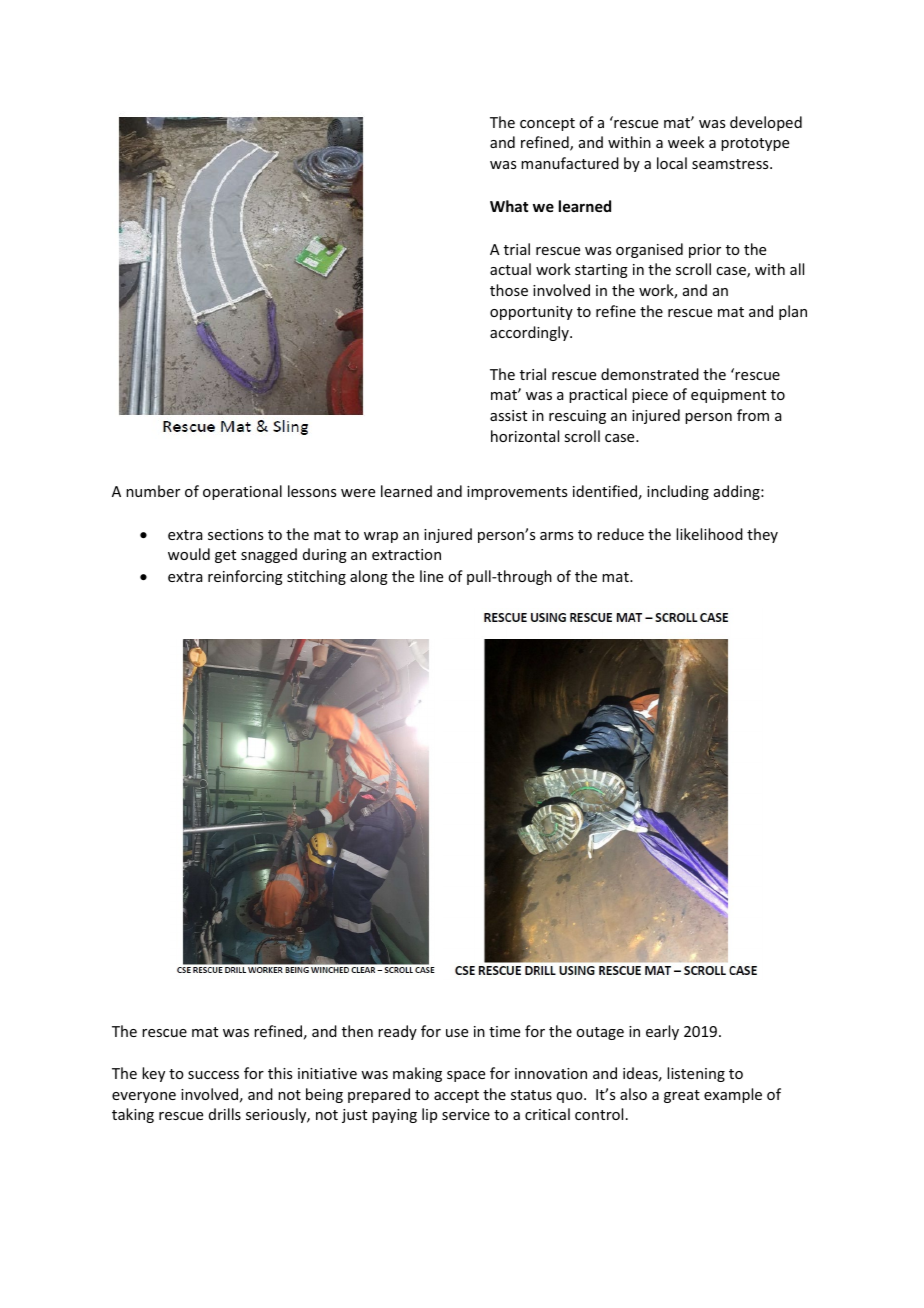  What do you see at coordinates (547, 124) in the screenshot?
I see `concept` at bounding box center [547, 124].
